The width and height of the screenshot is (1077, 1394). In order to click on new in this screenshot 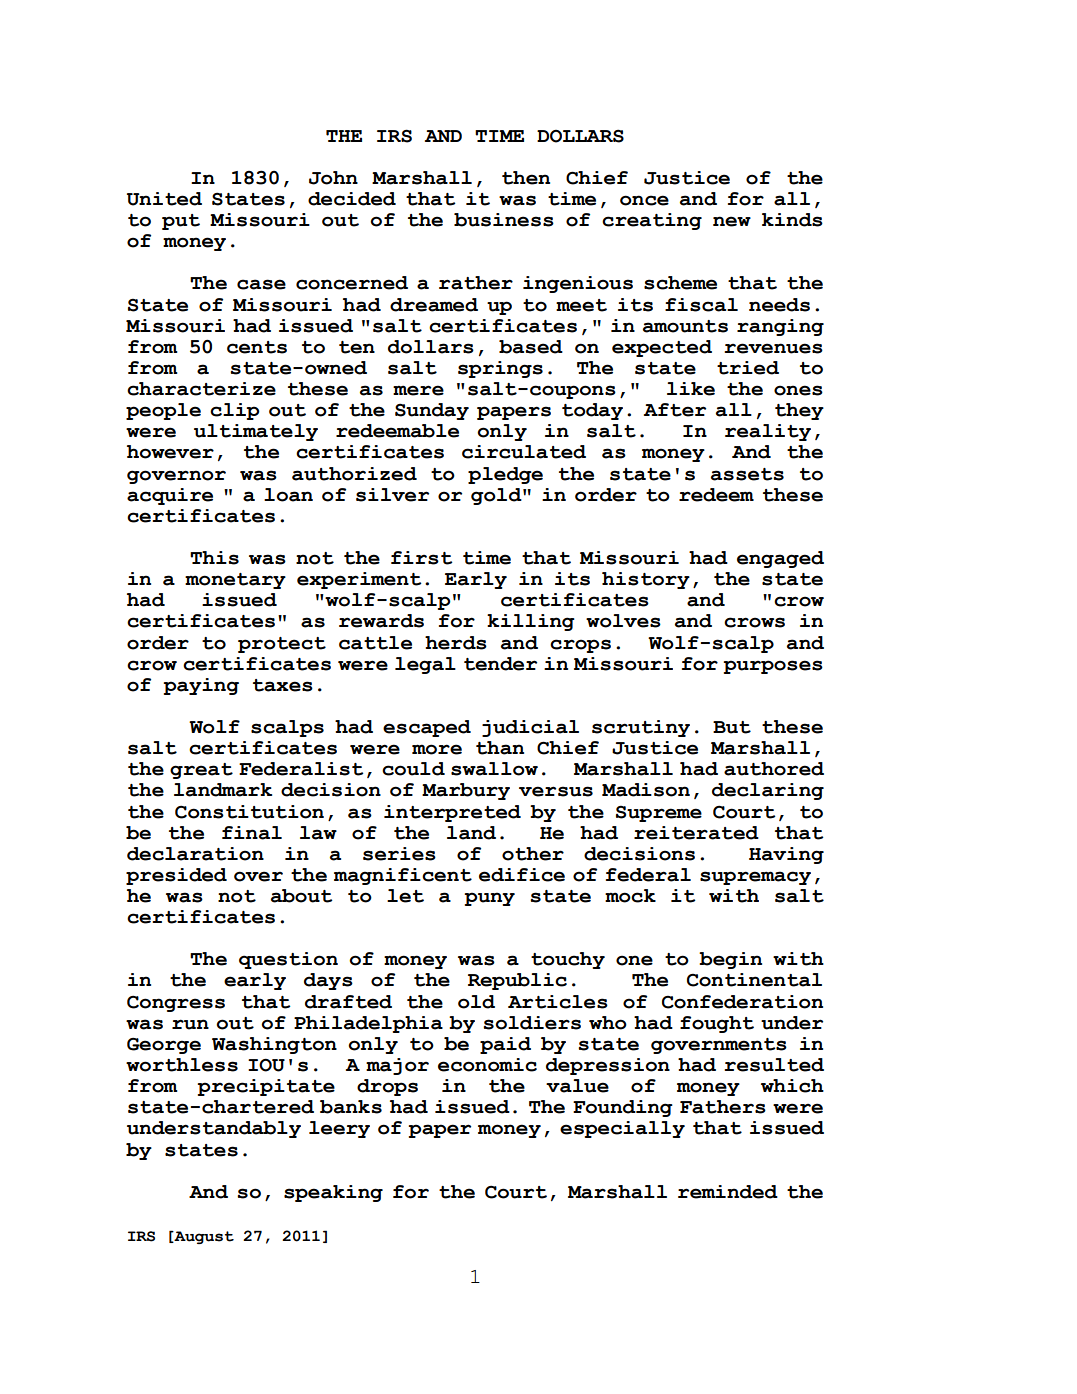, I will do `click(732, 221)`.
